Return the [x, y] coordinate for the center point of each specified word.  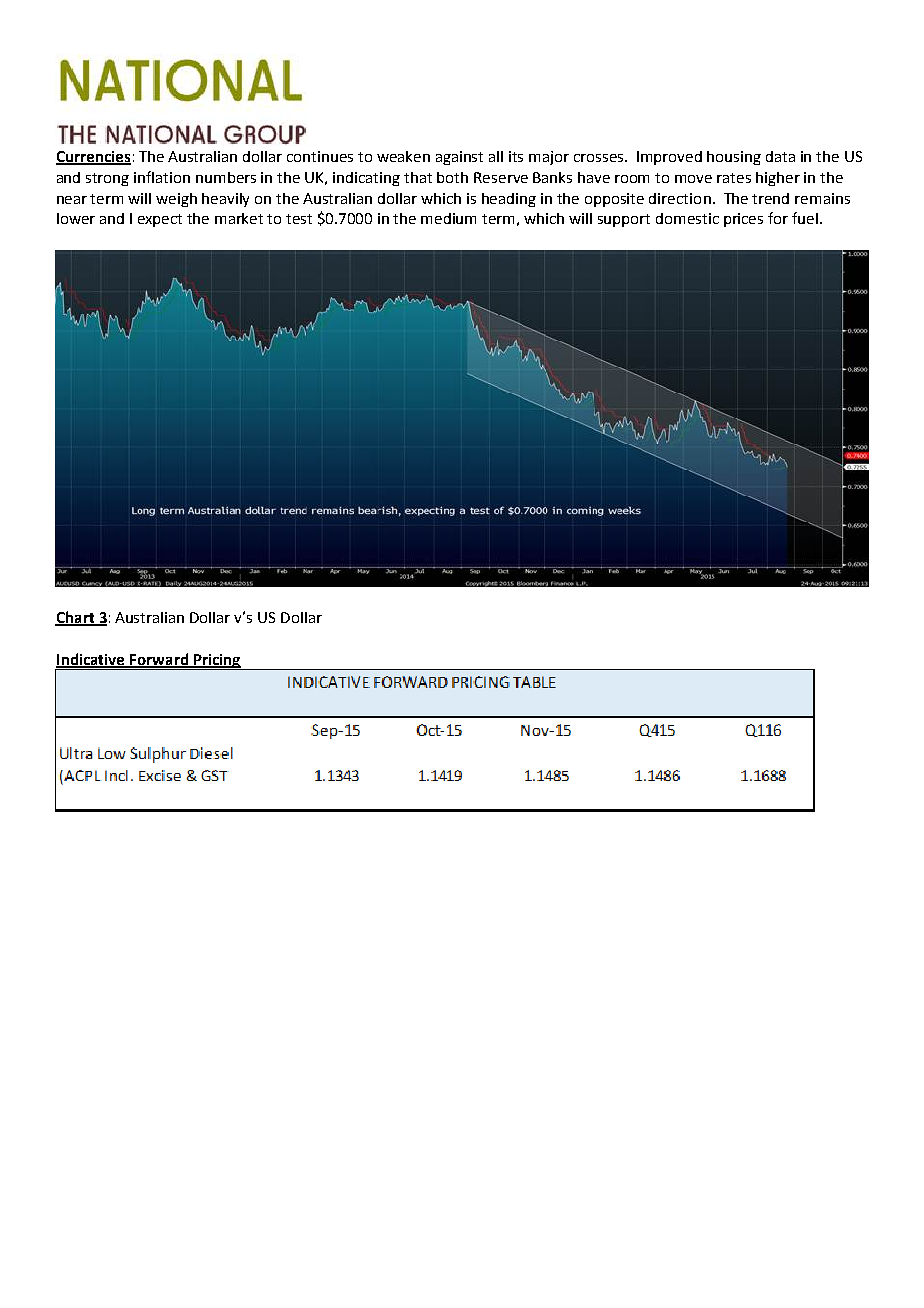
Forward [159, 660]
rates [734, 178]
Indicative [91, 660]
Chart [76, 618]
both [452, 177]
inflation [162, 177]
